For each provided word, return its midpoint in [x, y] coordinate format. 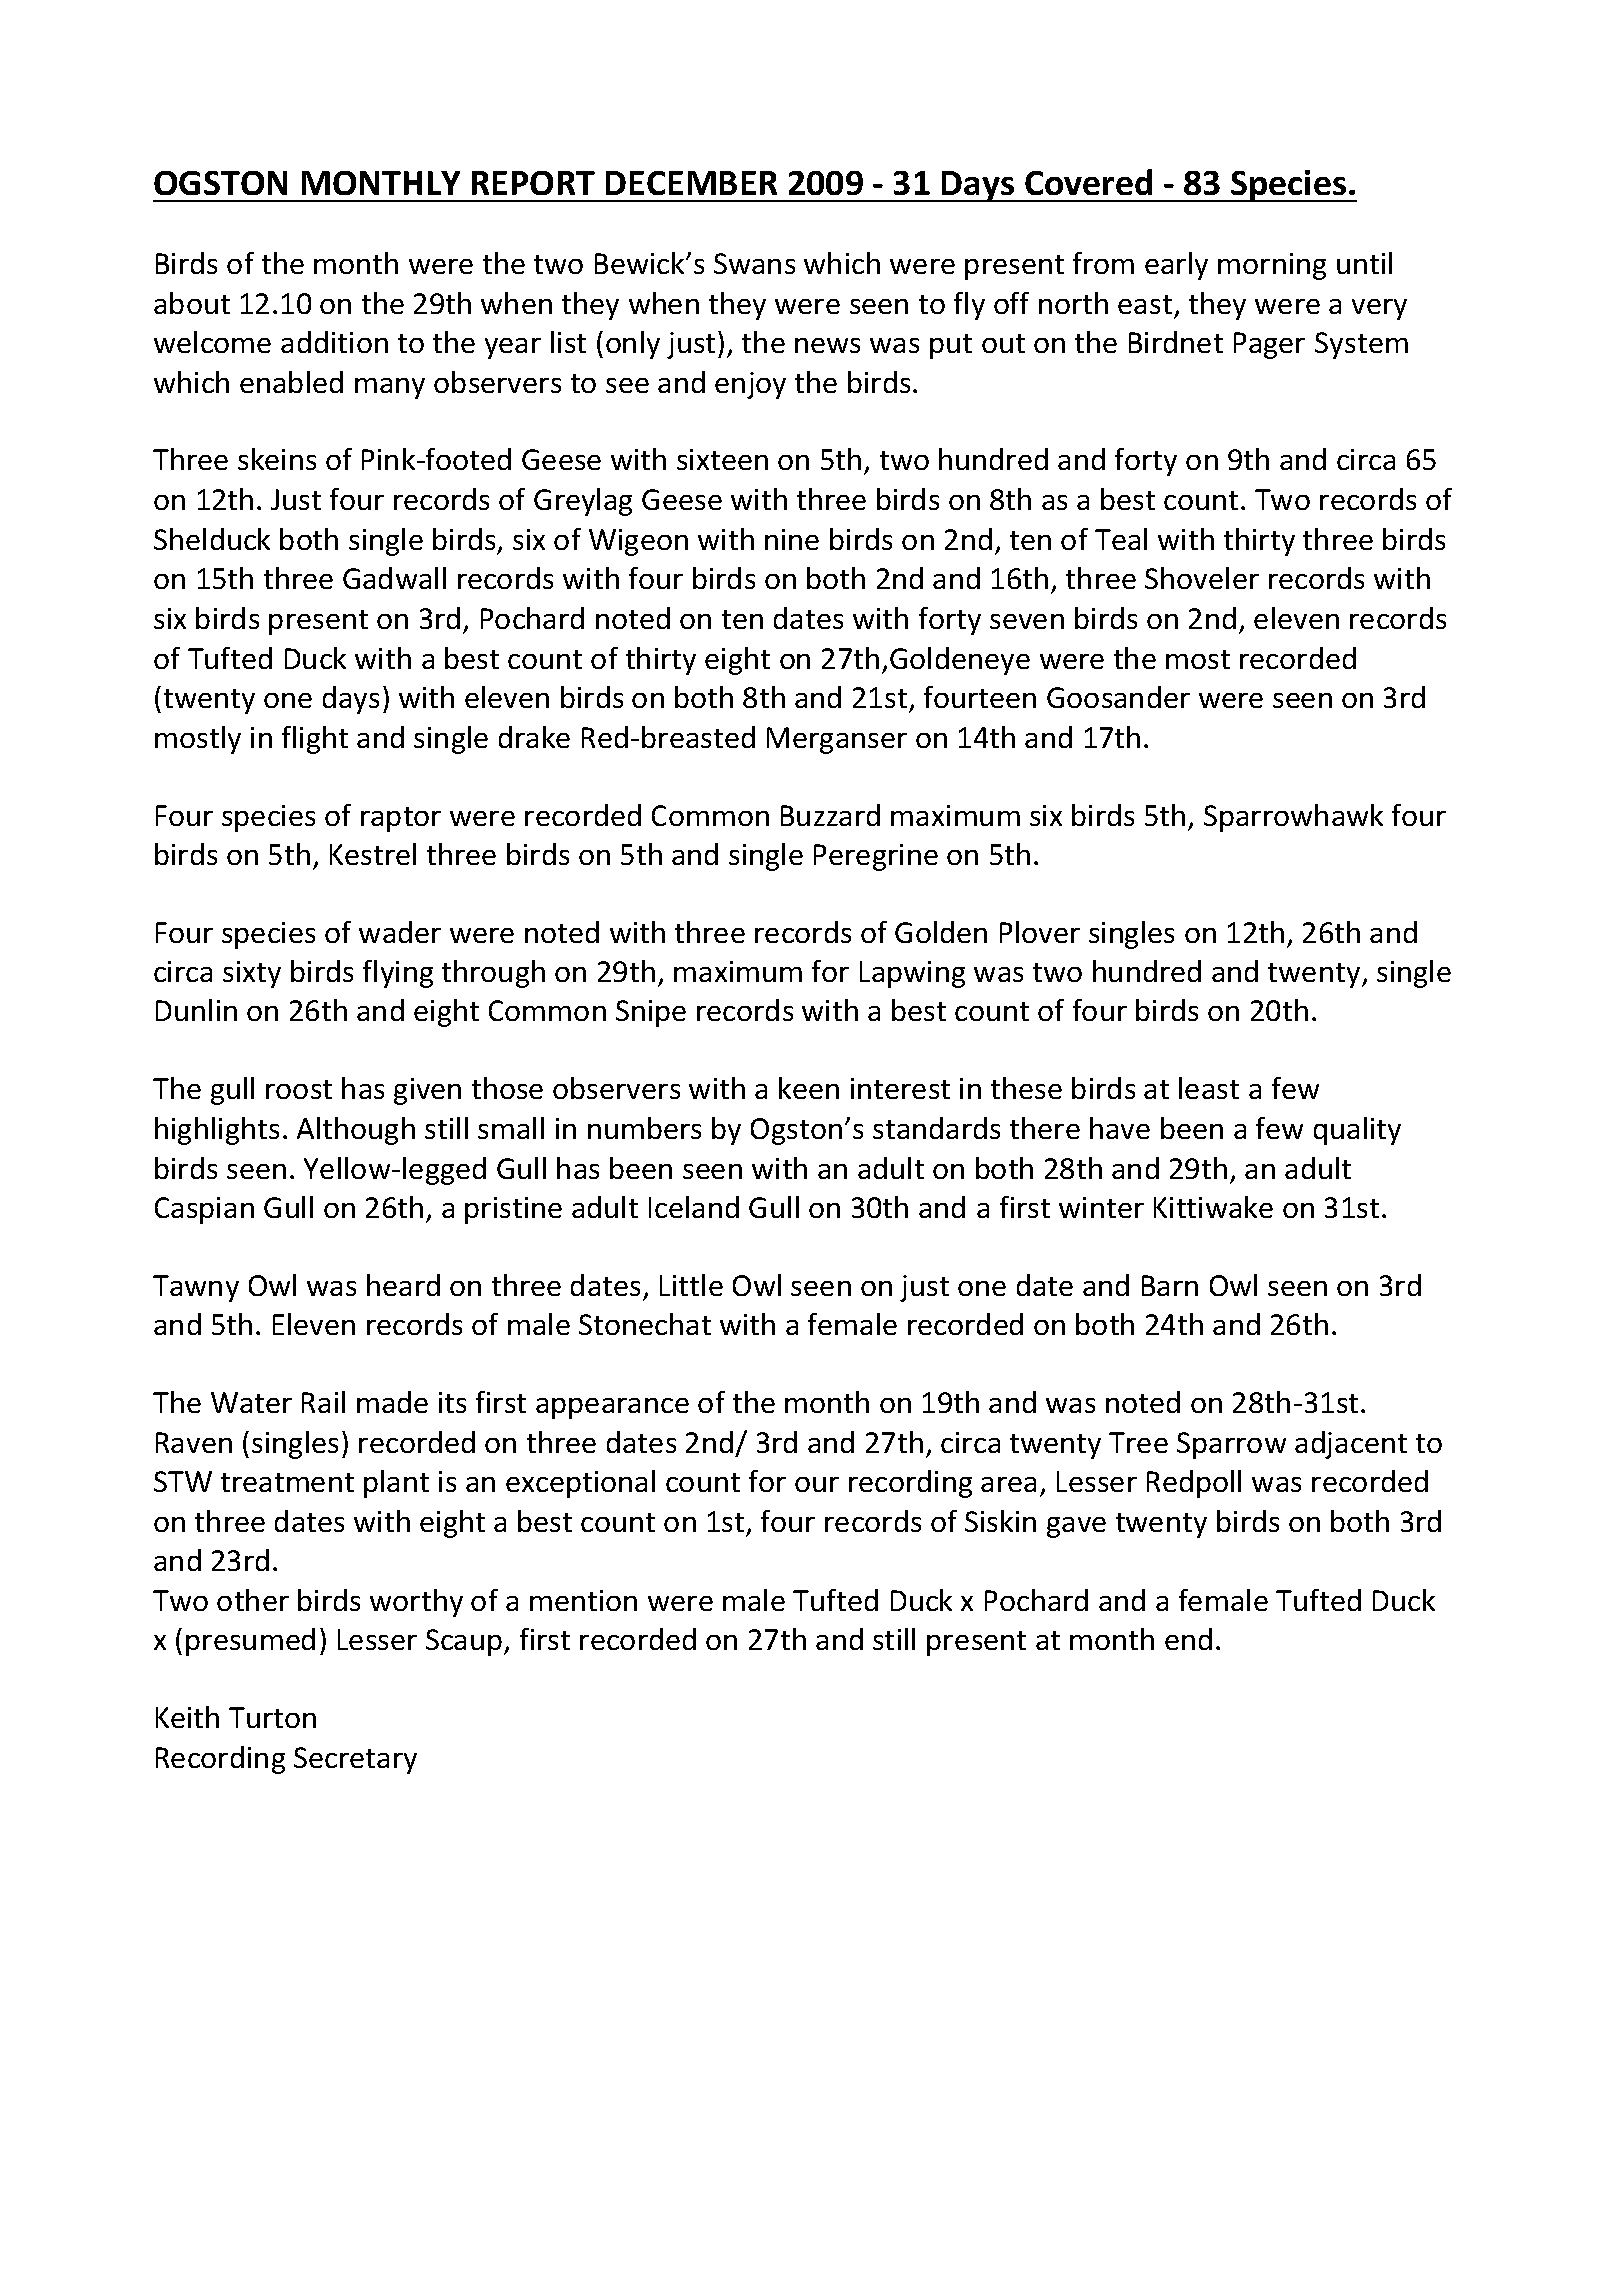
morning [1272, 266]
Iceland [694, 1207]
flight [315, 740]
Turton [272, 1717]
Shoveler [1202, 578]
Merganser [837, 740]
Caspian [204, 1210]
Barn [1170, 1285]
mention [583, 1600]
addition [334, 342]
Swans [754, 263]
